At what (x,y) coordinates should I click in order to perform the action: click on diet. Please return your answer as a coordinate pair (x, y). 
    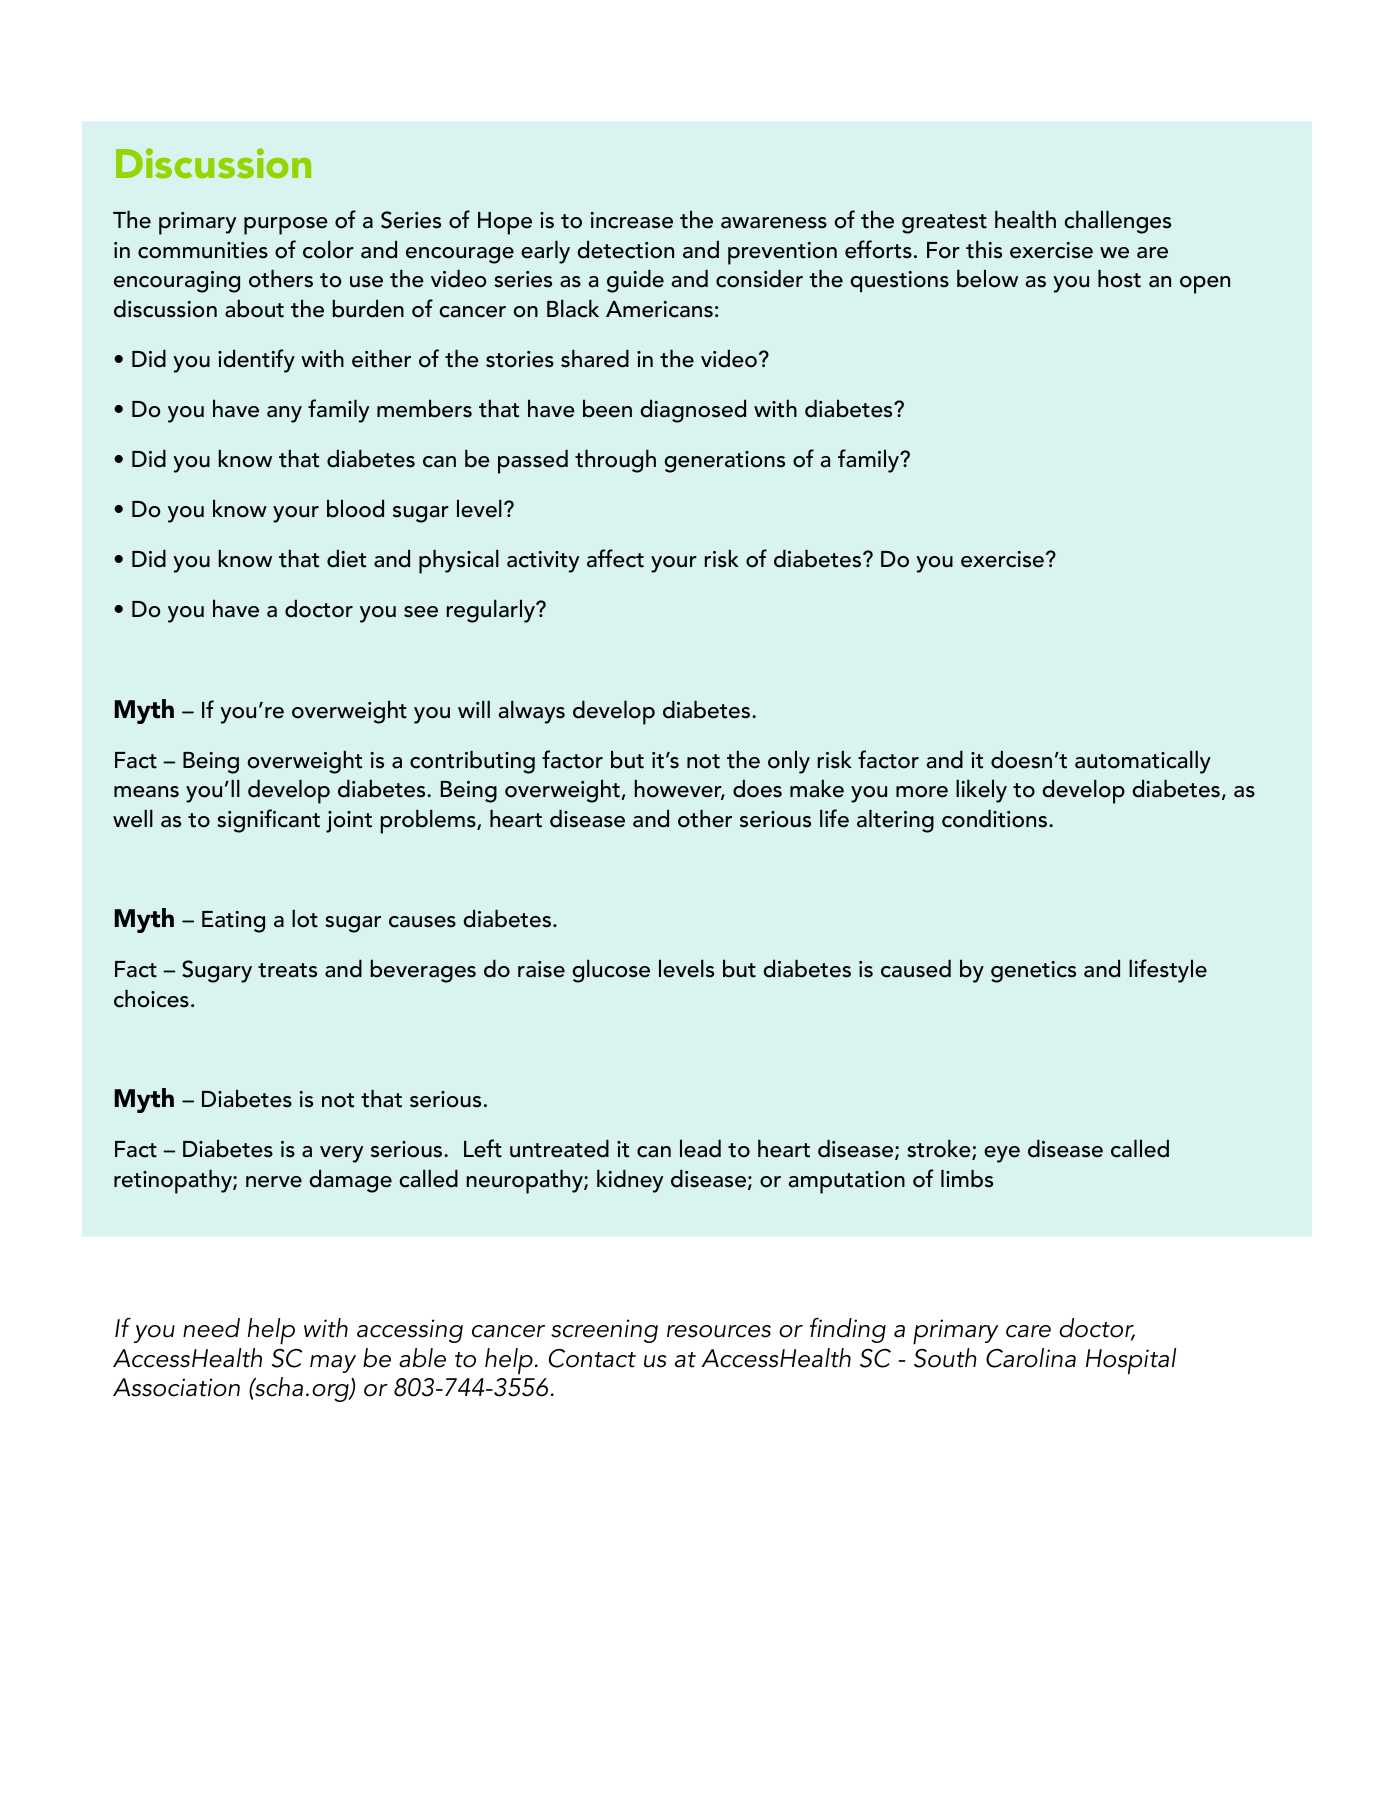
    Looking at the image, I should click on (346, 558).
